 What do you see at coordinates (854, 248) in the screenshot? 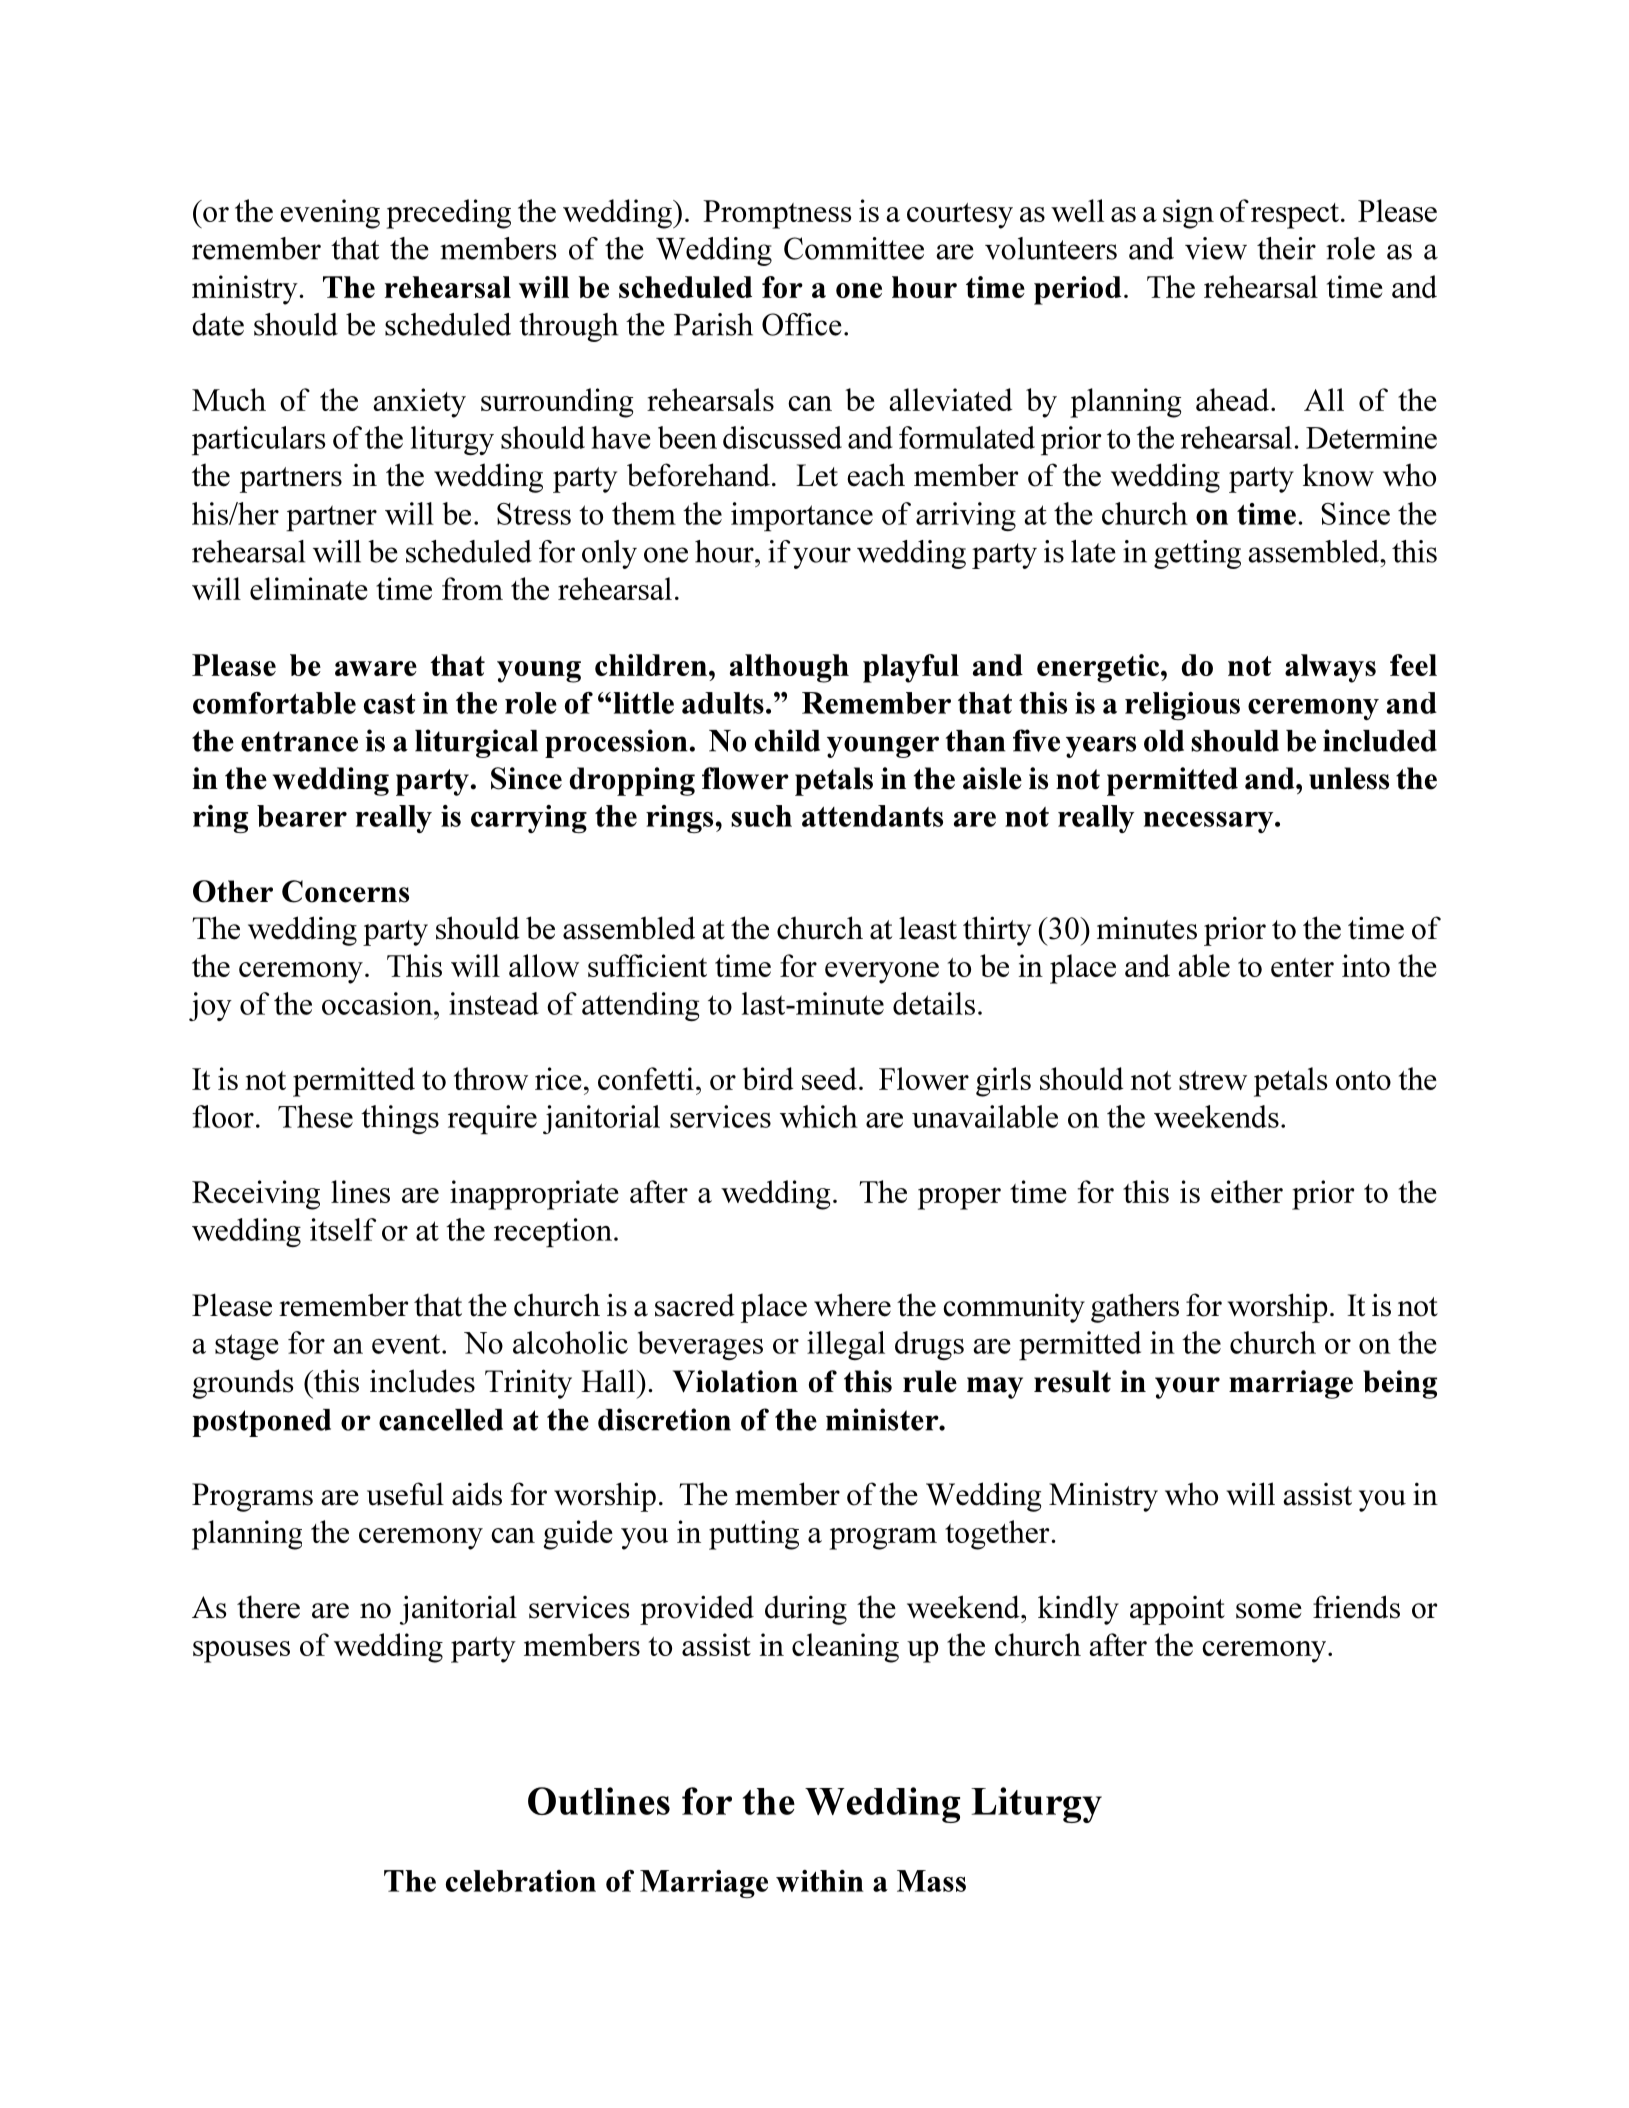
I see `Committee` at bounding box center [854, 248].
